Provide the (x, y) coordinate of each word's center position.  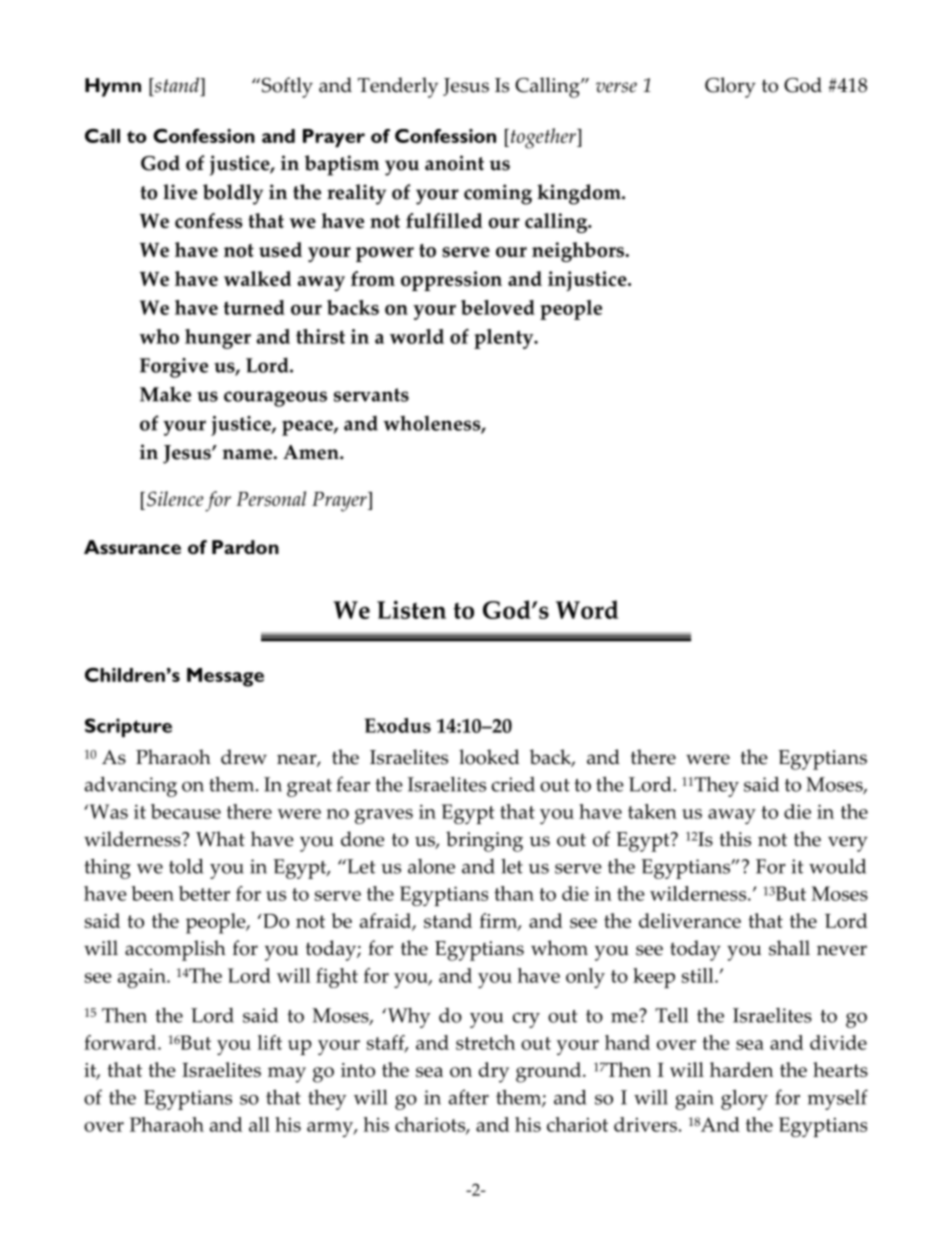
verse (616, 87)
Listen (411, 609)
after (469, 1097)
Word (587, 609)
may (287, 1075)
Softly (286, 87)
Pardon (245, 547)
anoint (454, 163)
